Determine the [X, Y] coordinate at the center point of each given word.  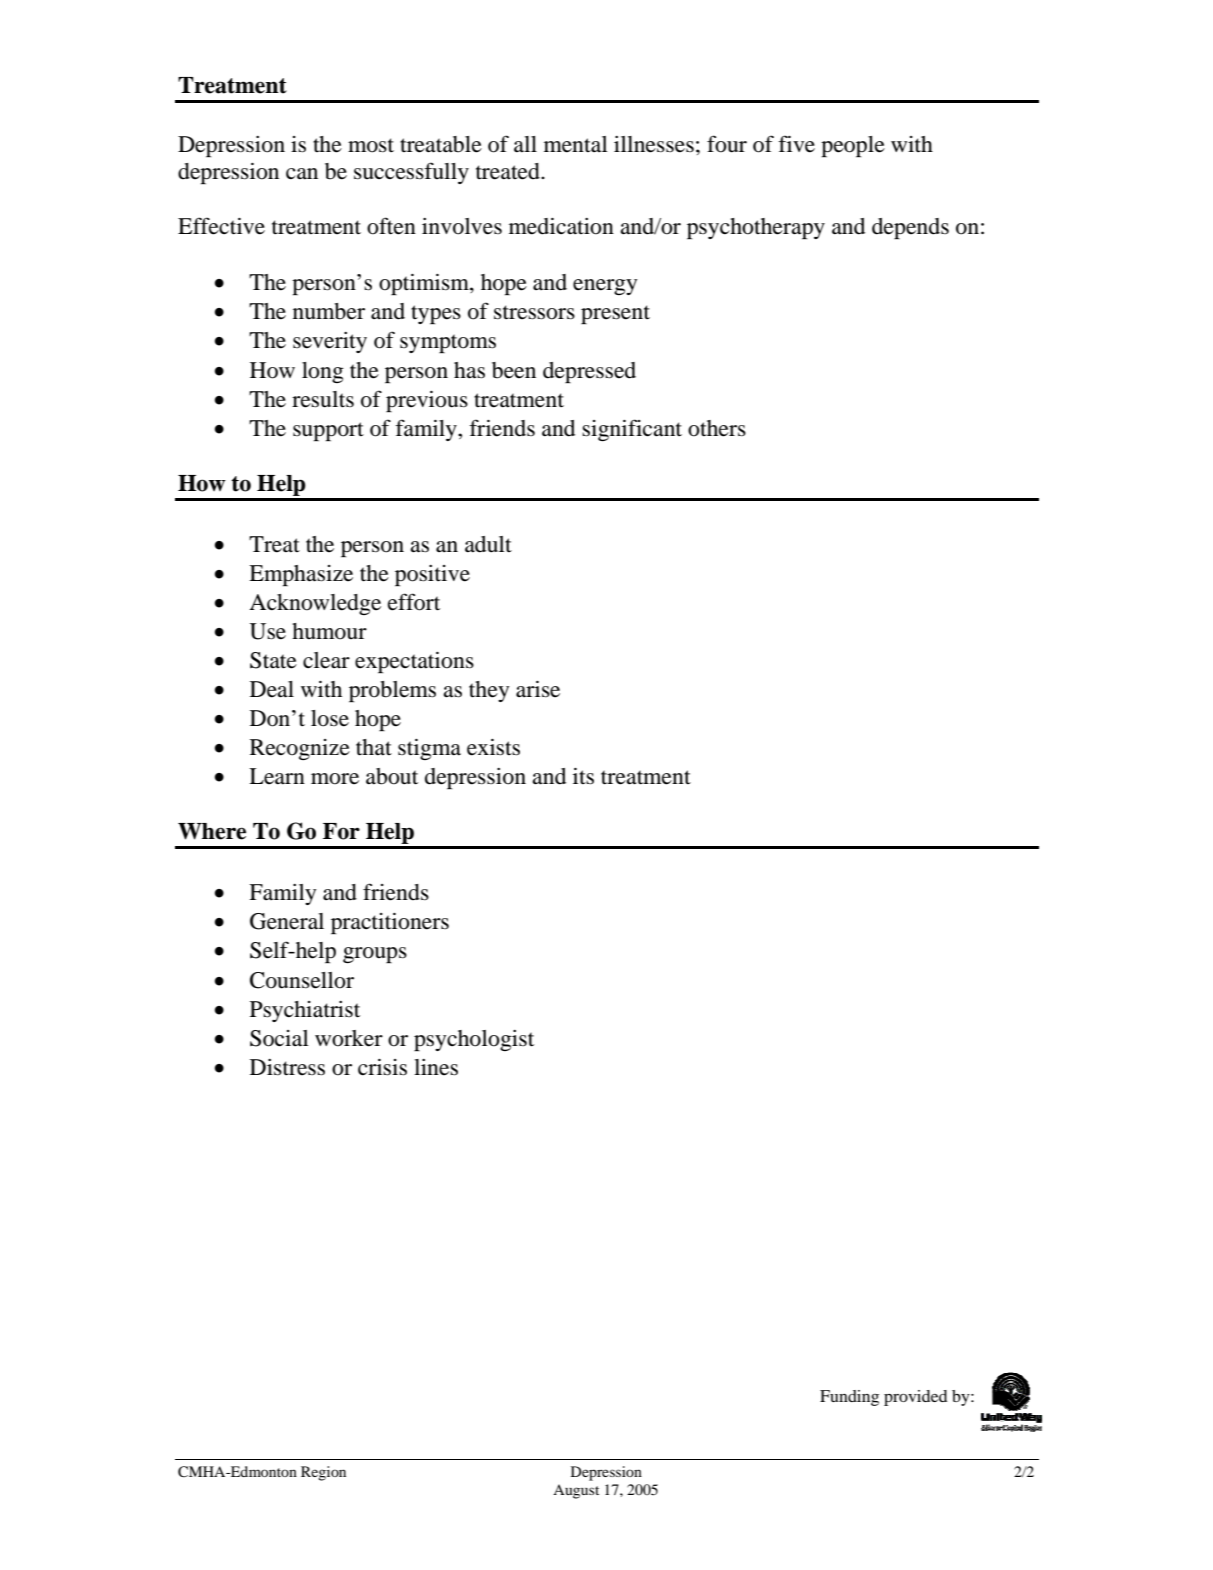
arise [538, 689]
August [576, 1491]
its [583, 776]
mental [576, 144]
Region [323, 1473]
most [371, 145]
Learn [277, 776]
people [853, 146]
